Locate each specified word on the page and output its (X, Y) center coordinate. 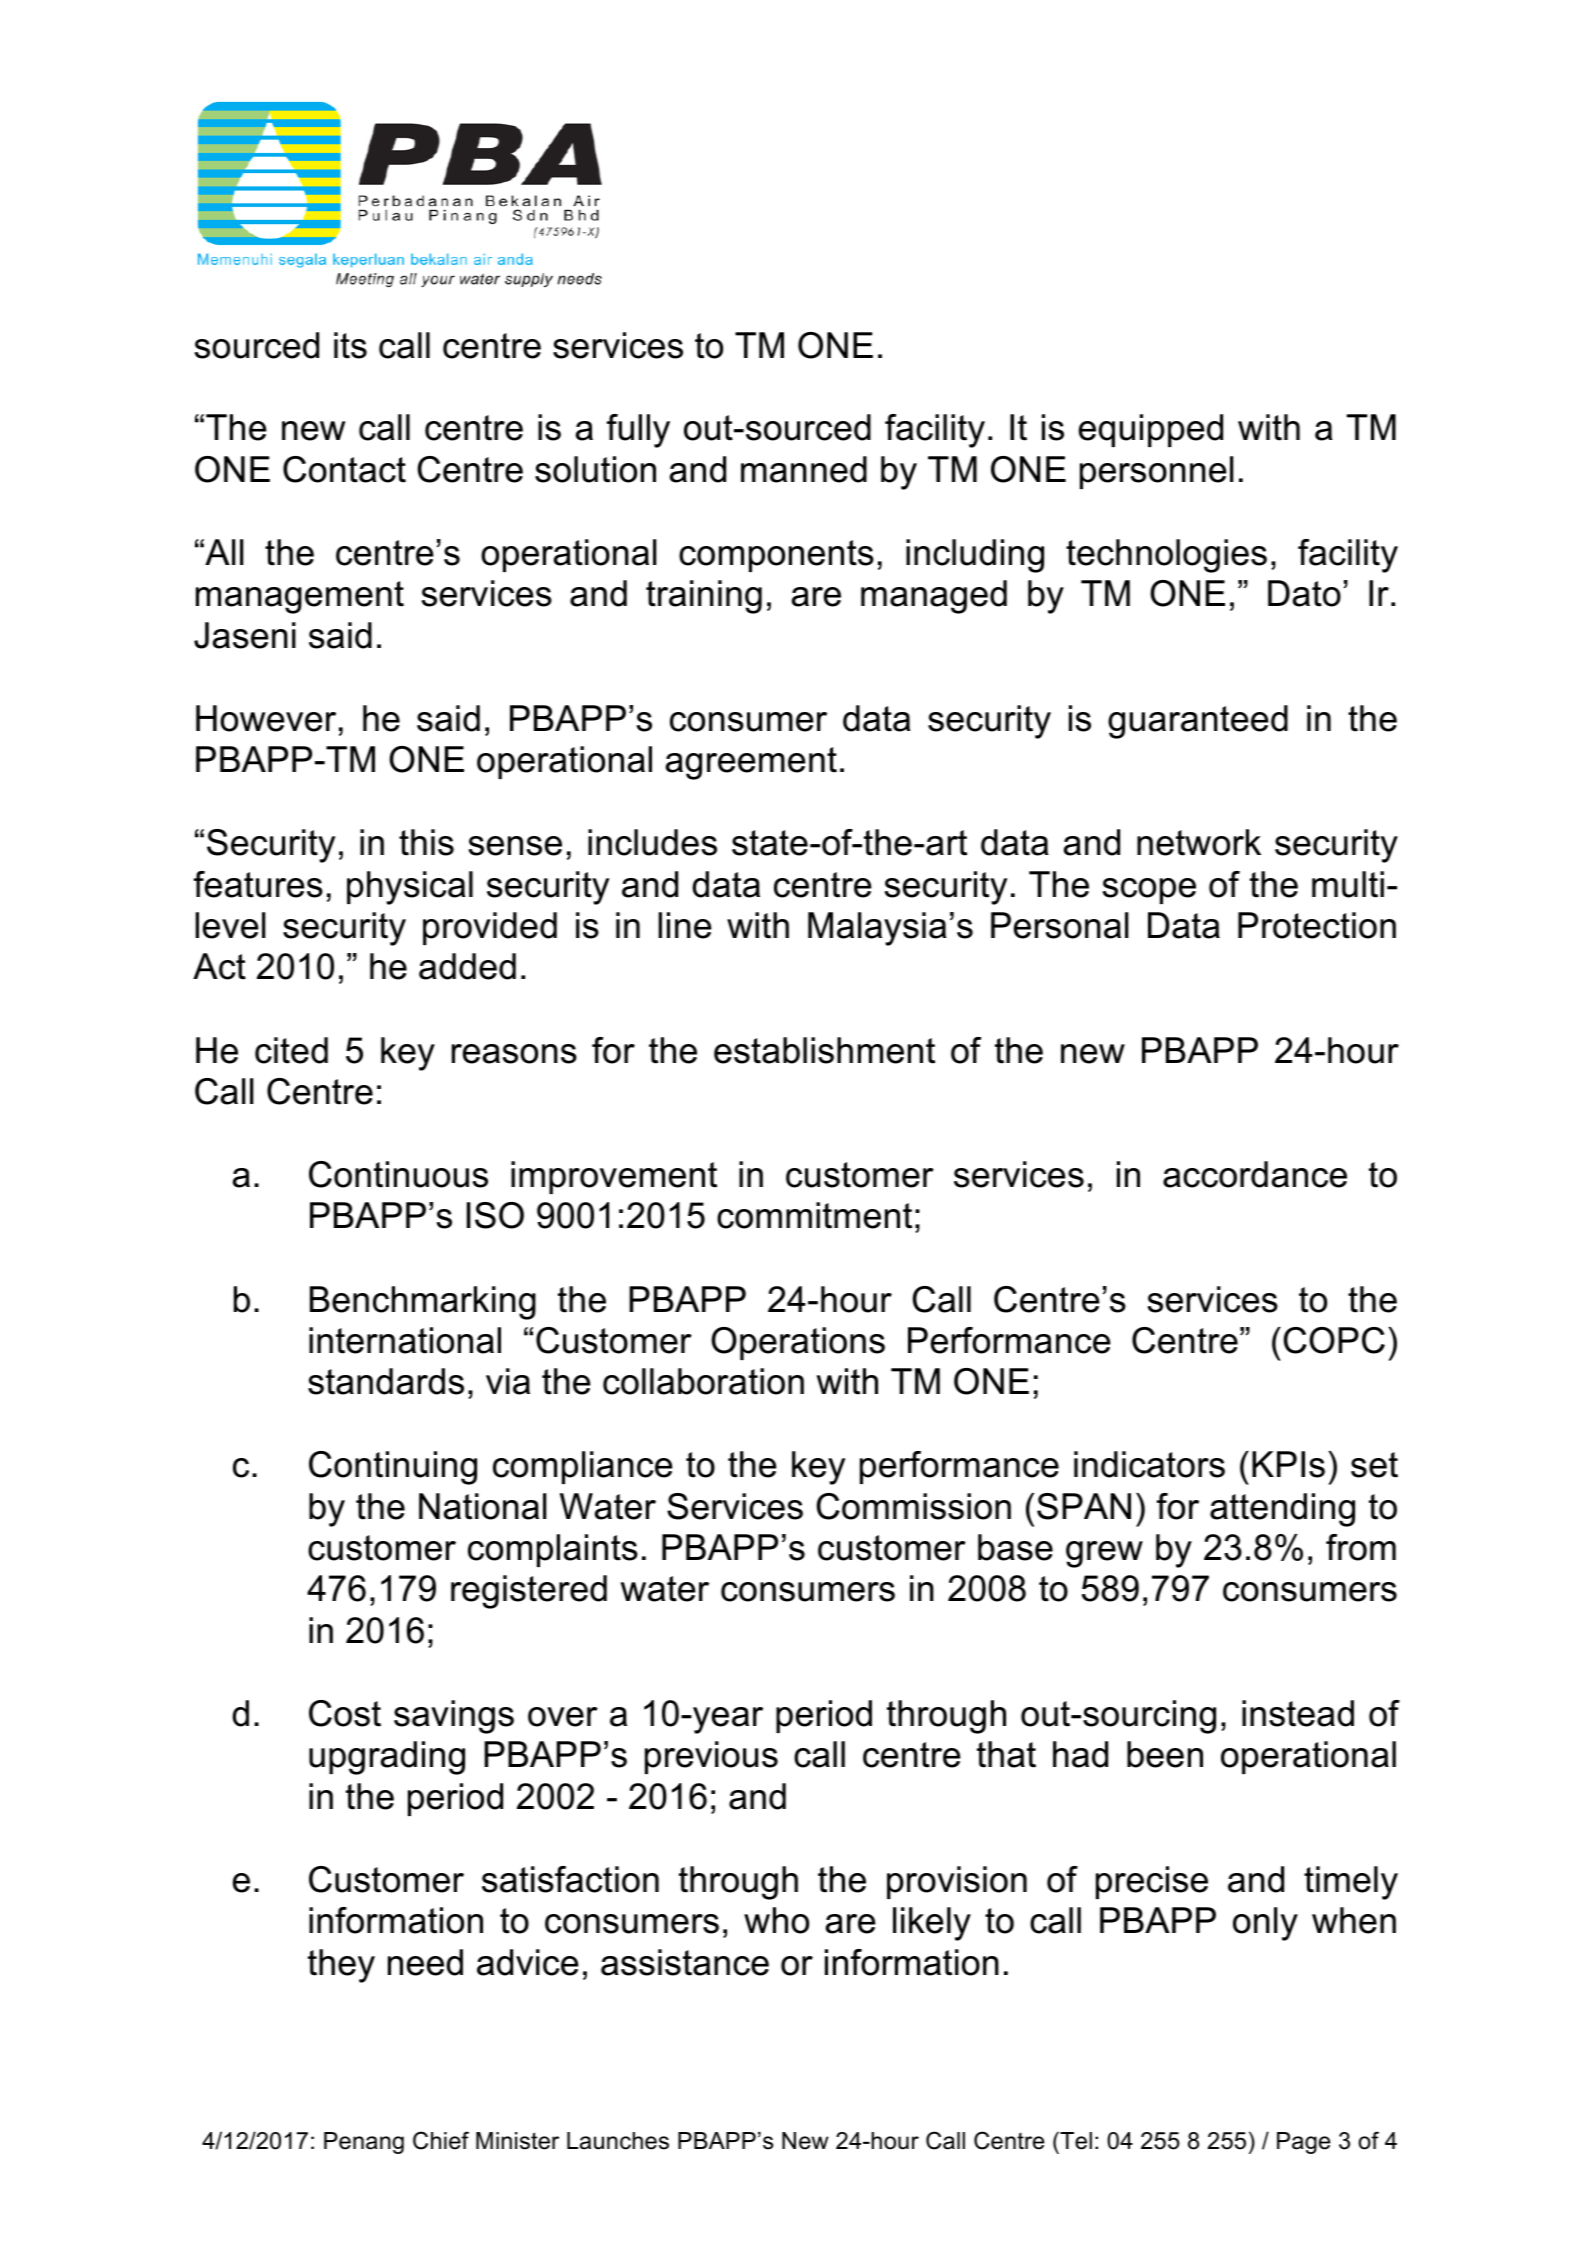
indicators (1149, 1464)
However (266, 718)
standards (386, 1381)
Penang (364, 2143)
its (350, 345)
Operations (798, 1343)
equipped (1151, 430)
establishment (824, 1050)
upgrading (387, 1758)
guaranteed (1198, 722)
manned (804, 469)
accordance (1255, 1174)
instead (1298, 1713)
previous (711, 1757)
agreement (751, 763)
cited (291, 1050)
